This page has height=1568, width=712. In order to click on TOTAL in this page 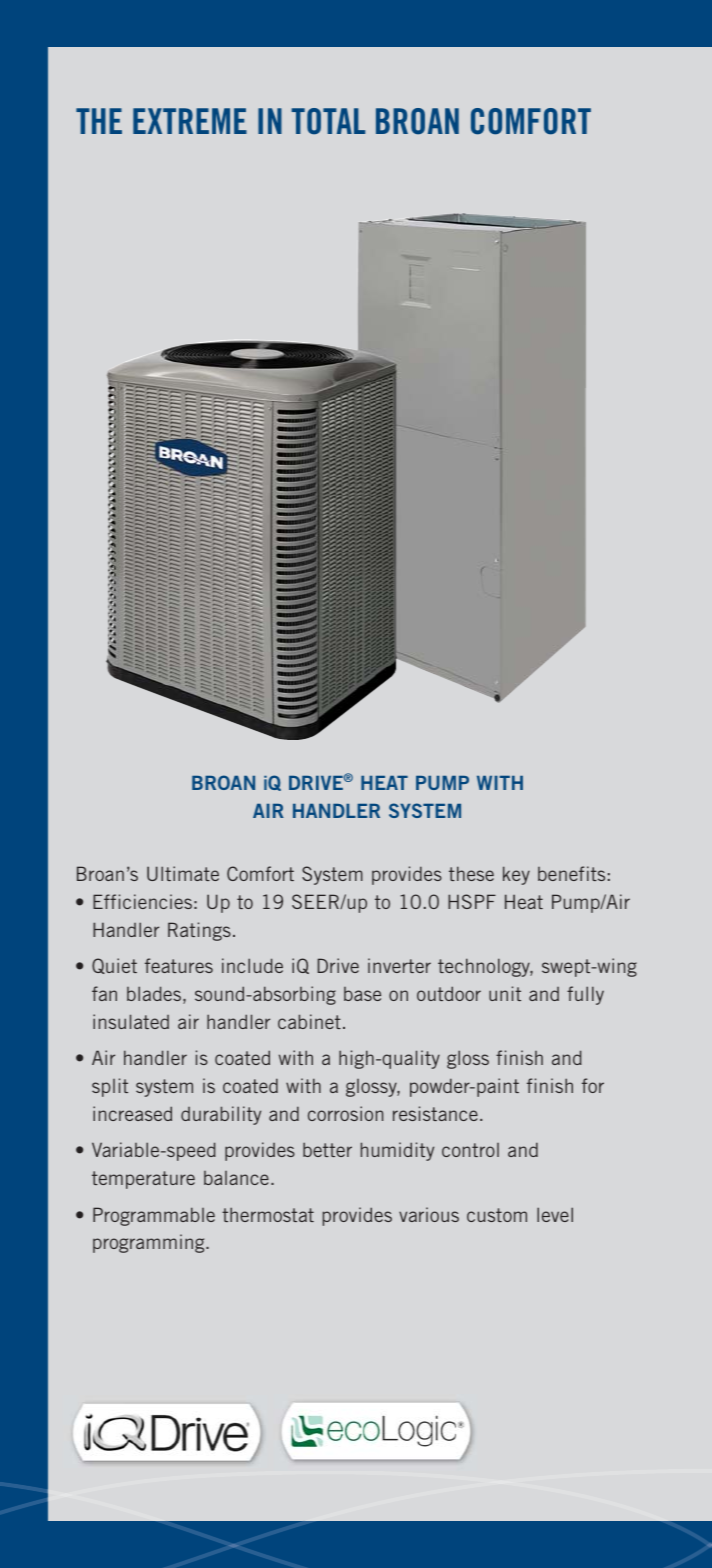, I will do `click(328, 121)`.
